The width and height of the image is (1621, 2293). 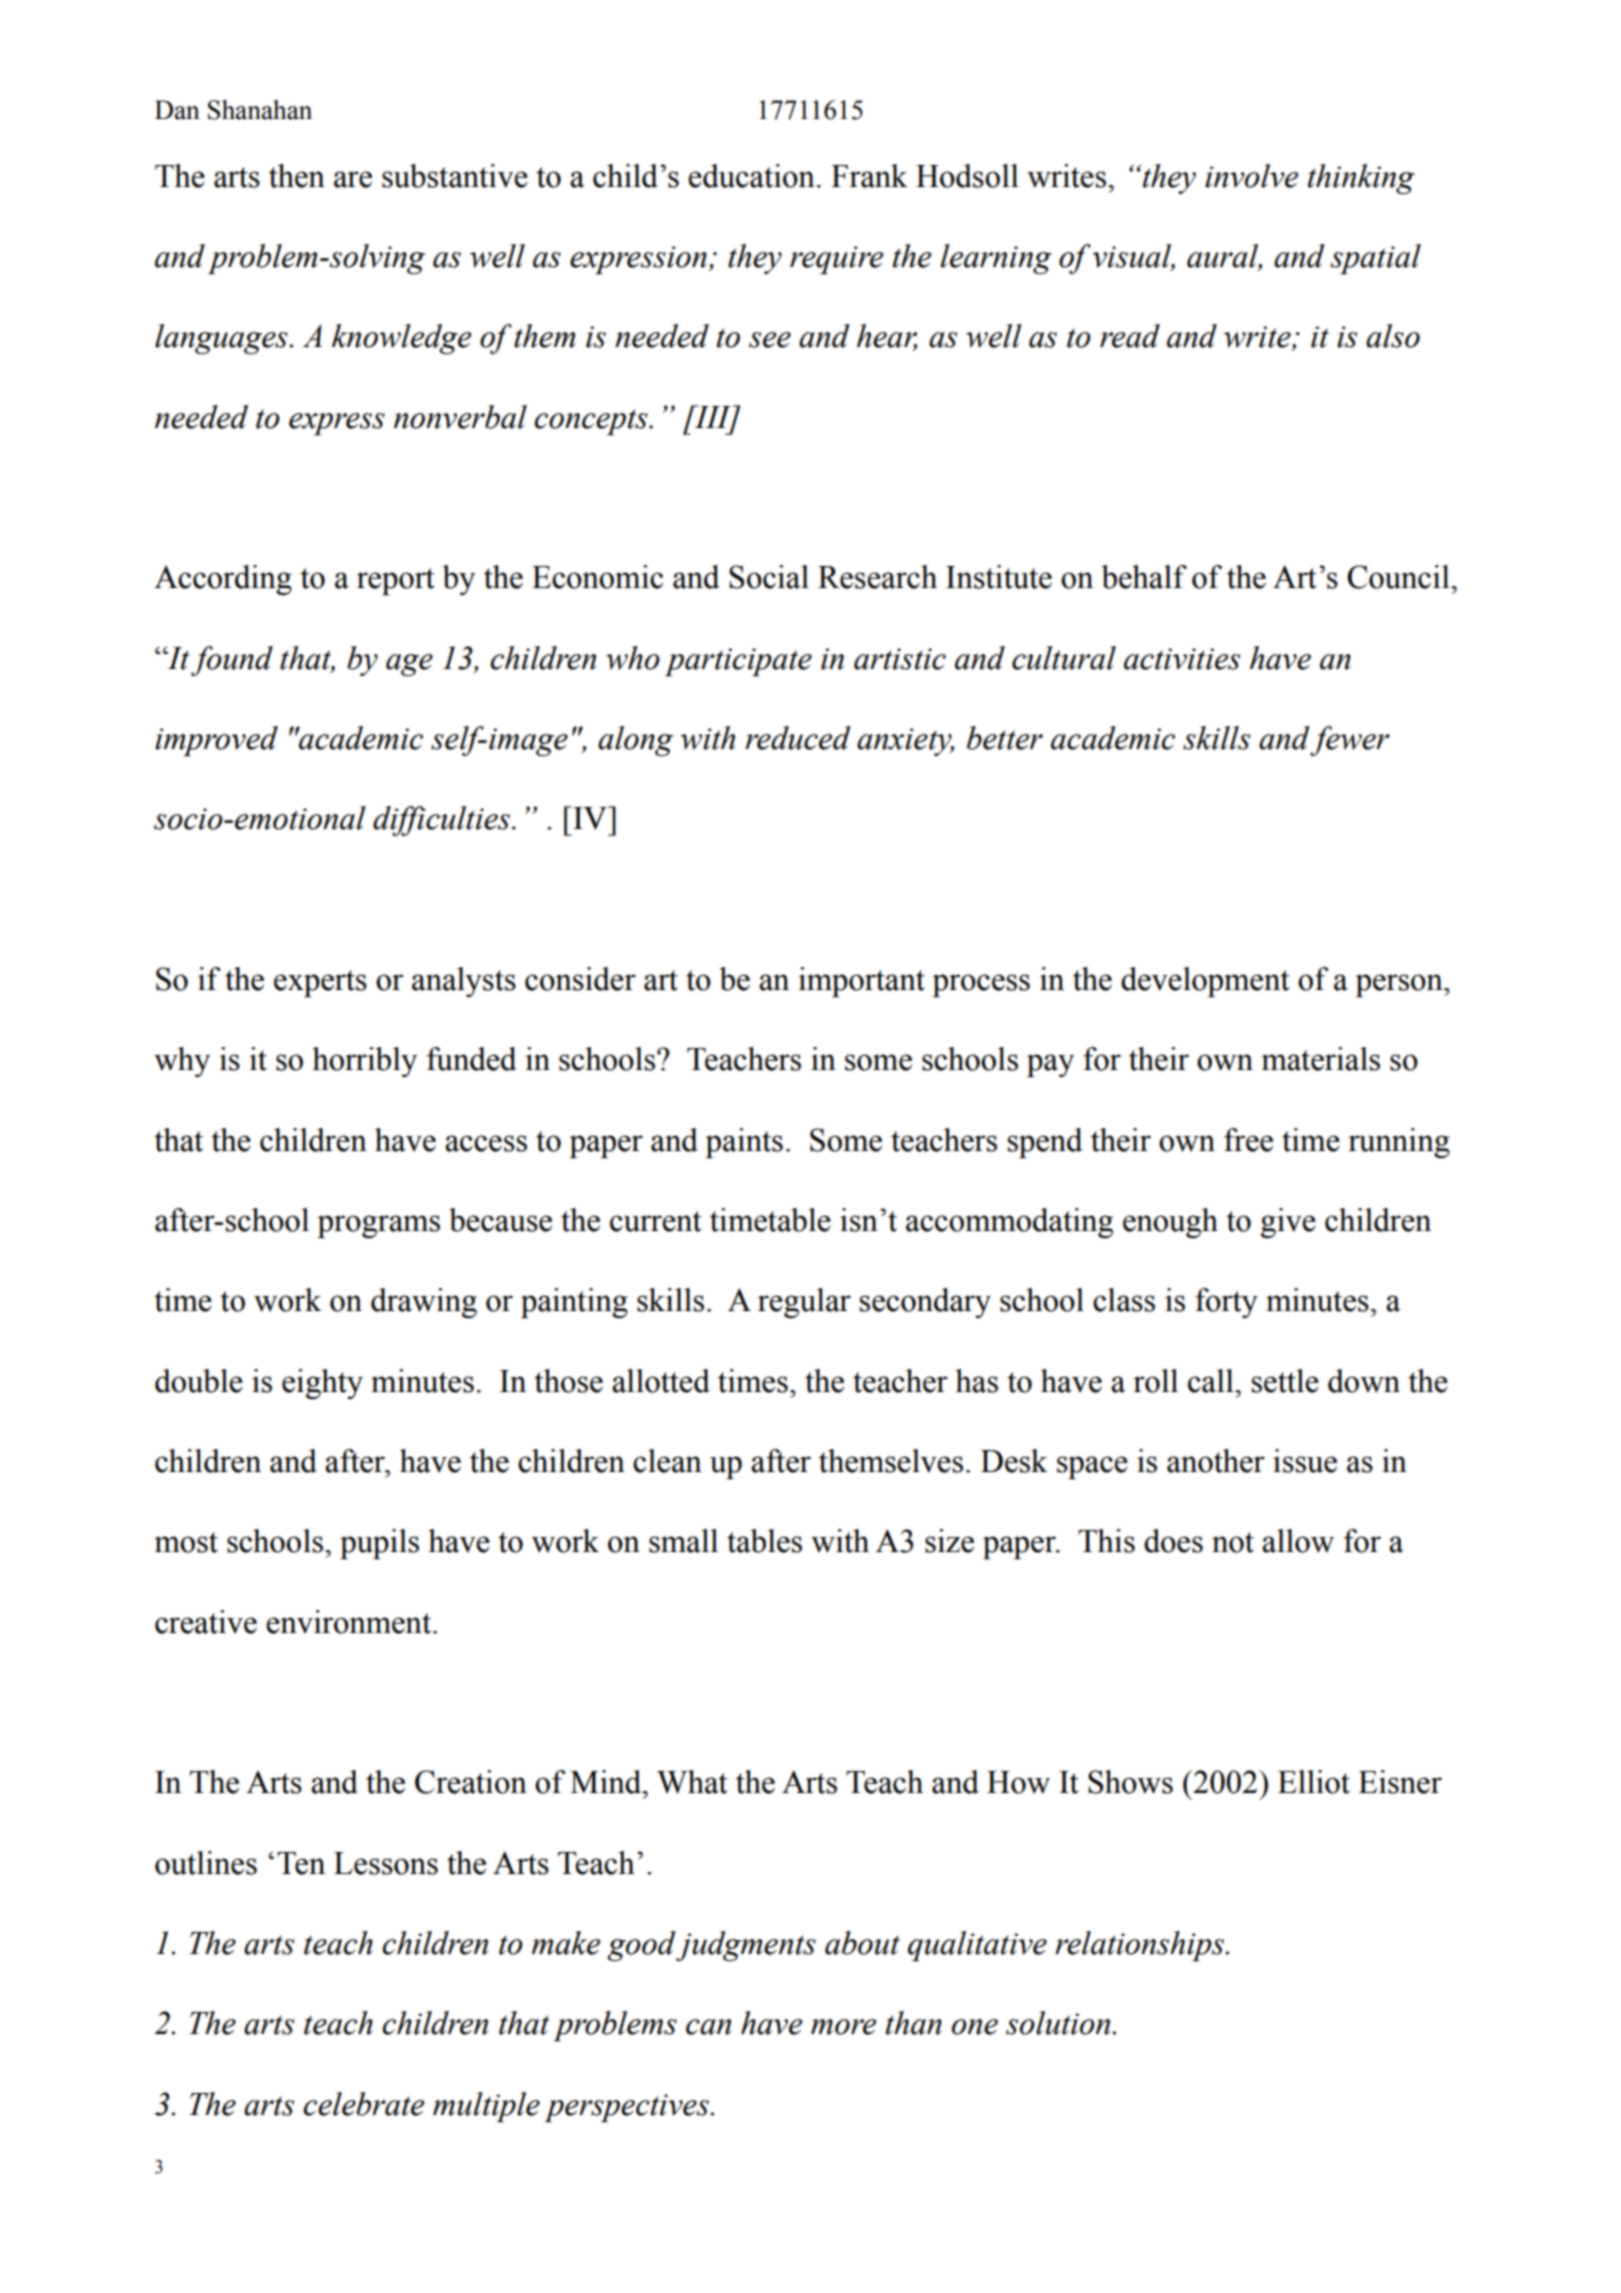 What do you see at coordinates (297, 176) in the image?
I see `then` at bounding box center [297, 176].
